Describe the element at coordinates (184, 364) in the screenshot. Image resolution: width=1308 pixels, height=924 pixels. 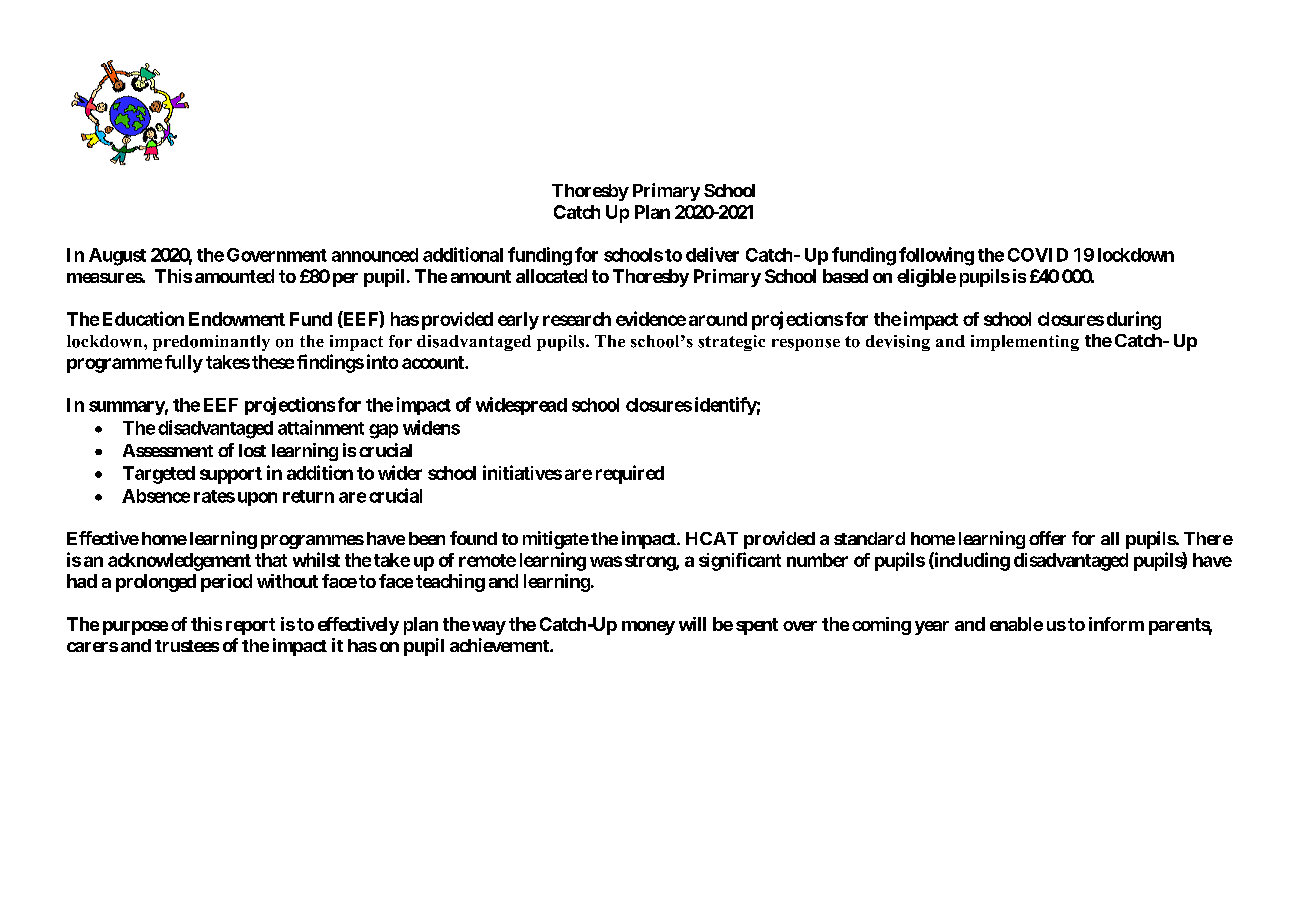
I see `fully` at that location.
